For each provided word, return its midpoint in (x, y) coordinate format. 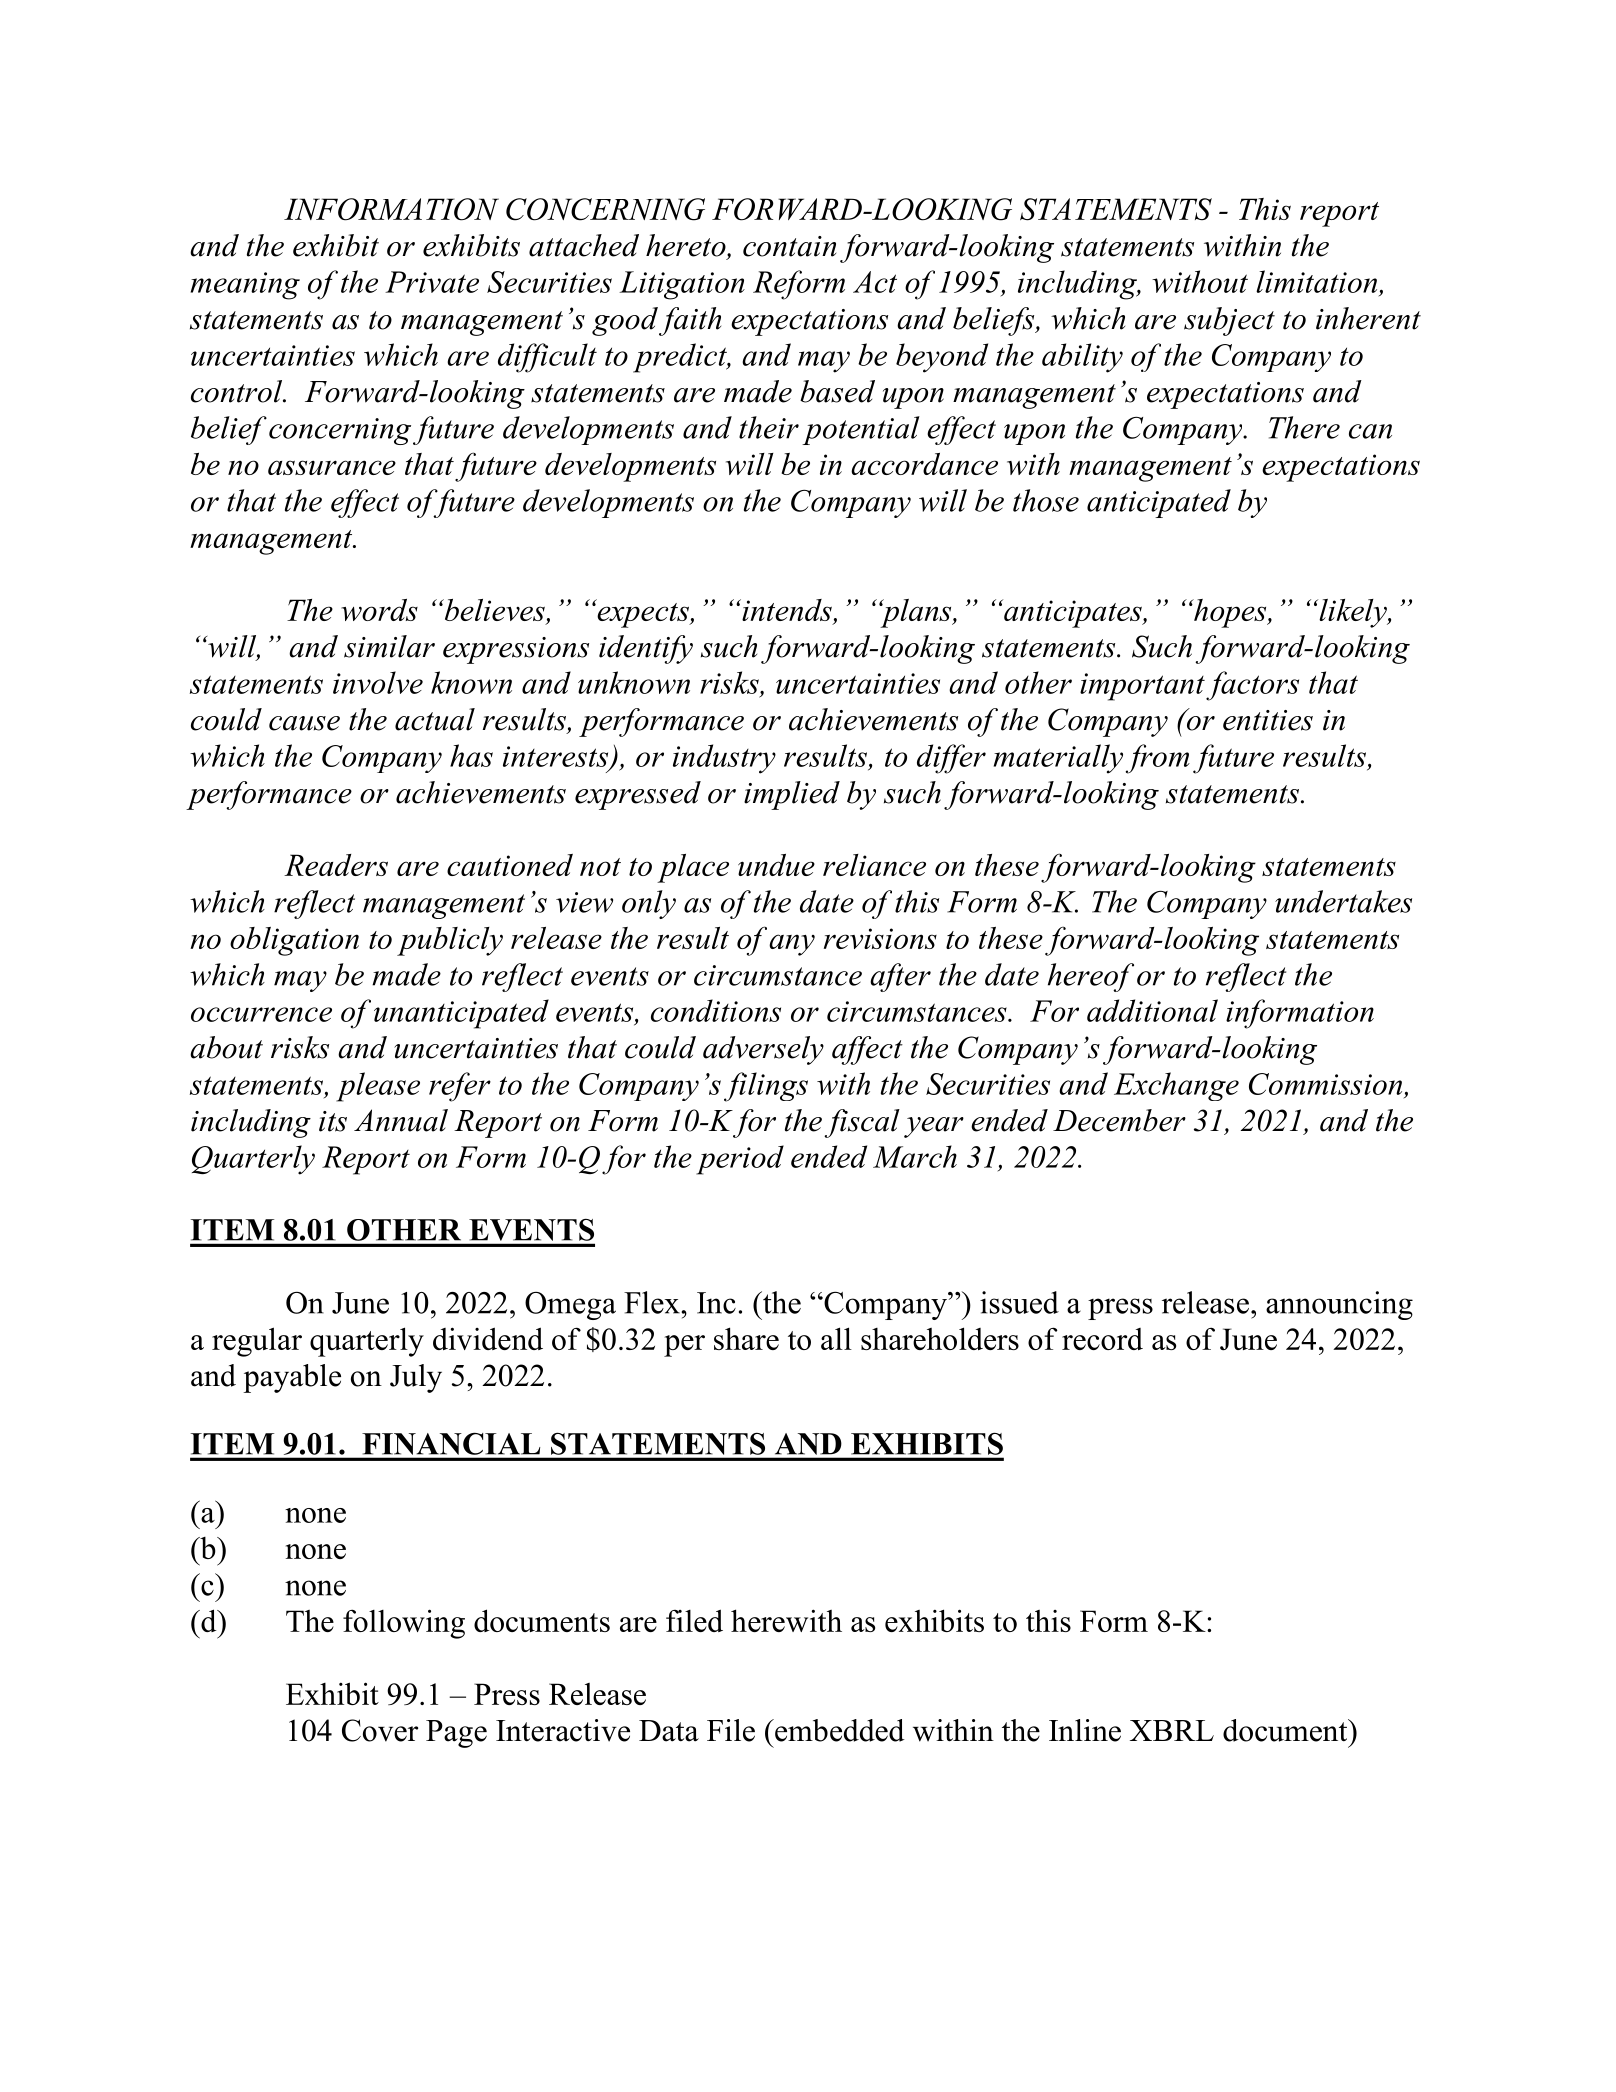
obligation (294, 941)
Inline (1085, 1730)
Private (432, 282)
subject (1229, 321)
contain (789, 246)
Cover (380, 1730)
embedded (839, 1730)
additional (1152, 1010)
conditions (716, 1010)
